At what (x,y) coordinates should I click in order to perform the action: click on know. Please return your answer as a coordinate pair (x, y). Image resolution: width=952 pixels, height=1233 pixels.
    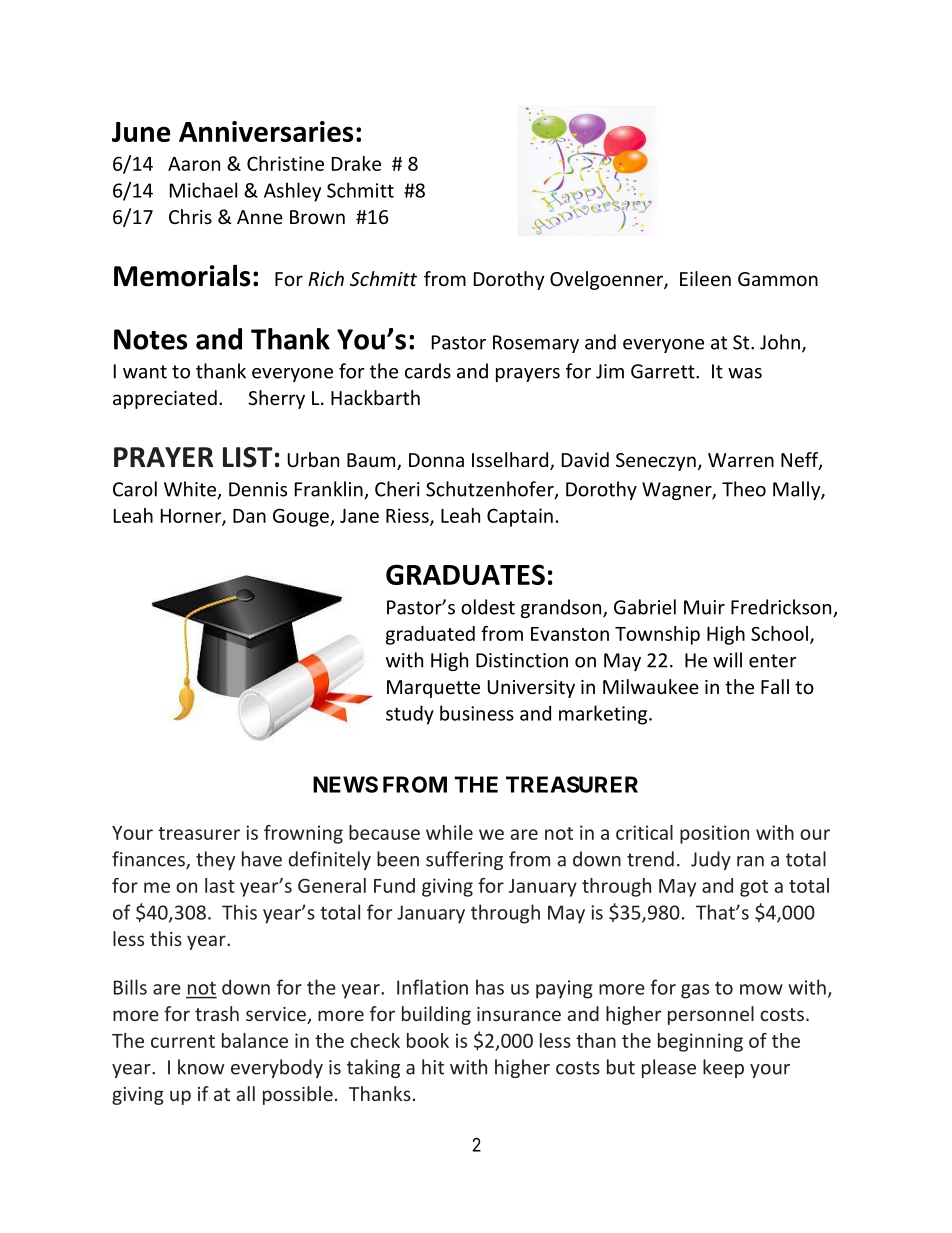
    Looking at the image, I should click on (201, 1067).
